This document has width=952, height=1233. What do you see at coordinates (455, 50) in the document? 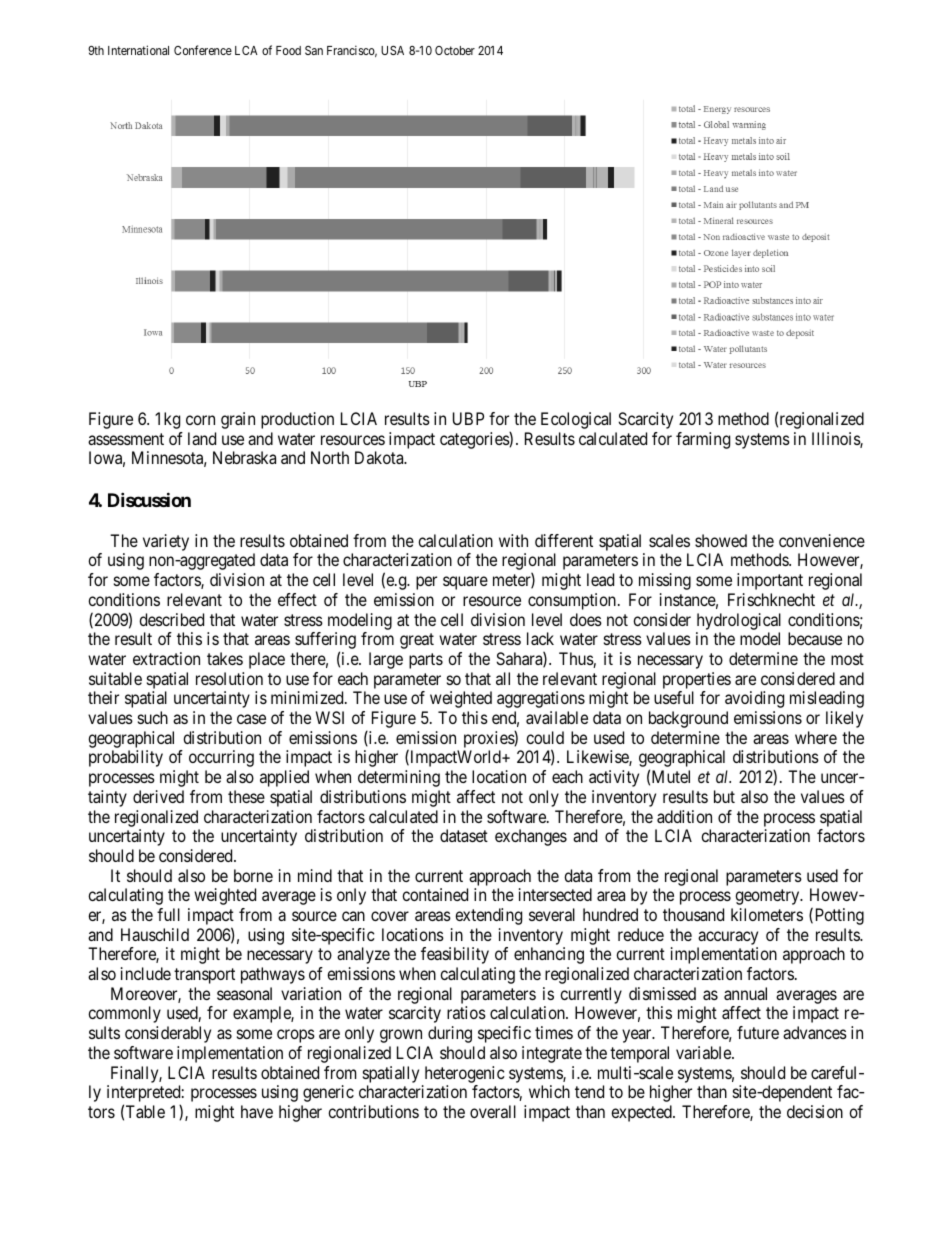
I see `October` at bounding box center [455, 50].
